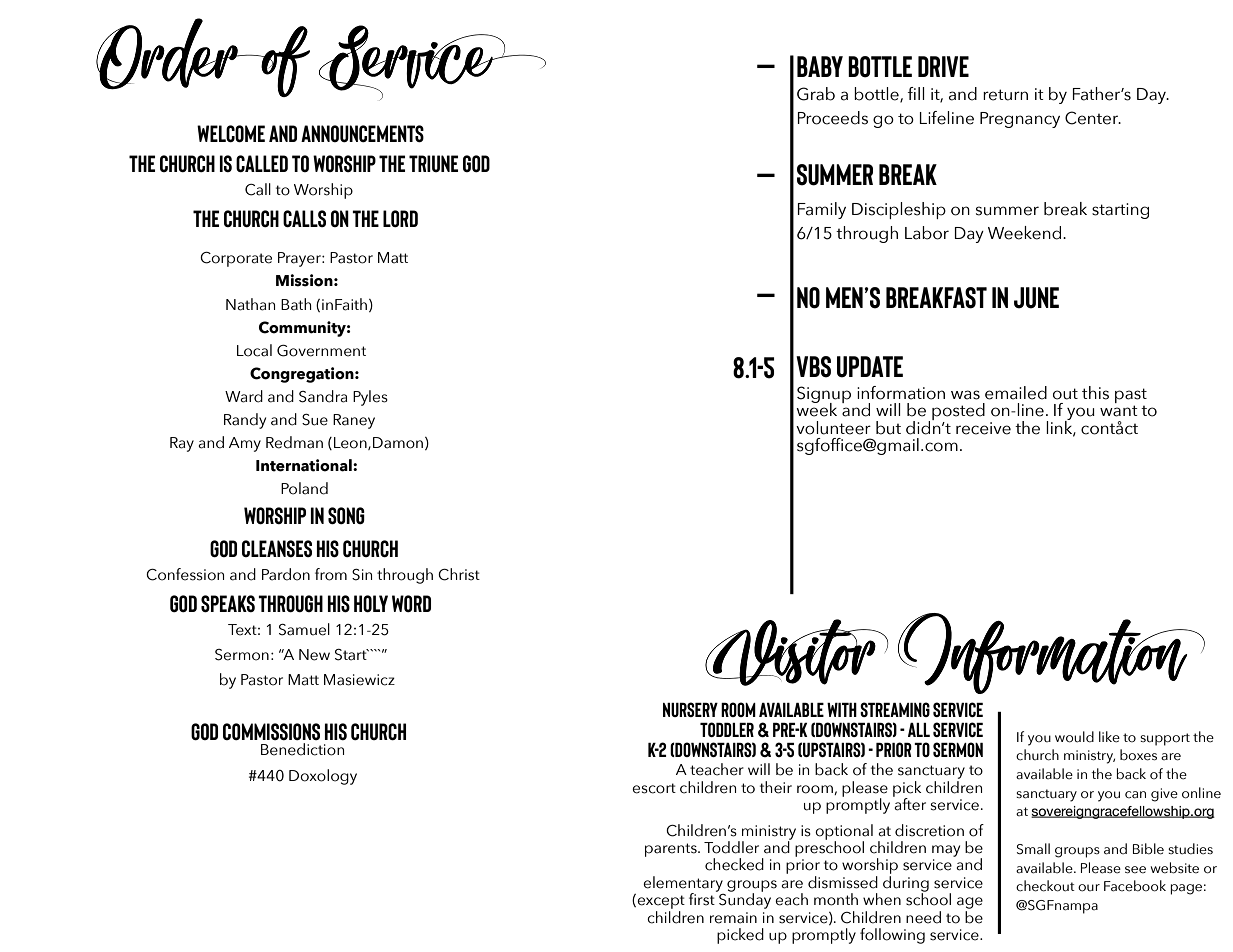 This document has height=952, width=1233. Describe the element at coordinates (302, 749) in the document. I see `Benediction` at that location.
